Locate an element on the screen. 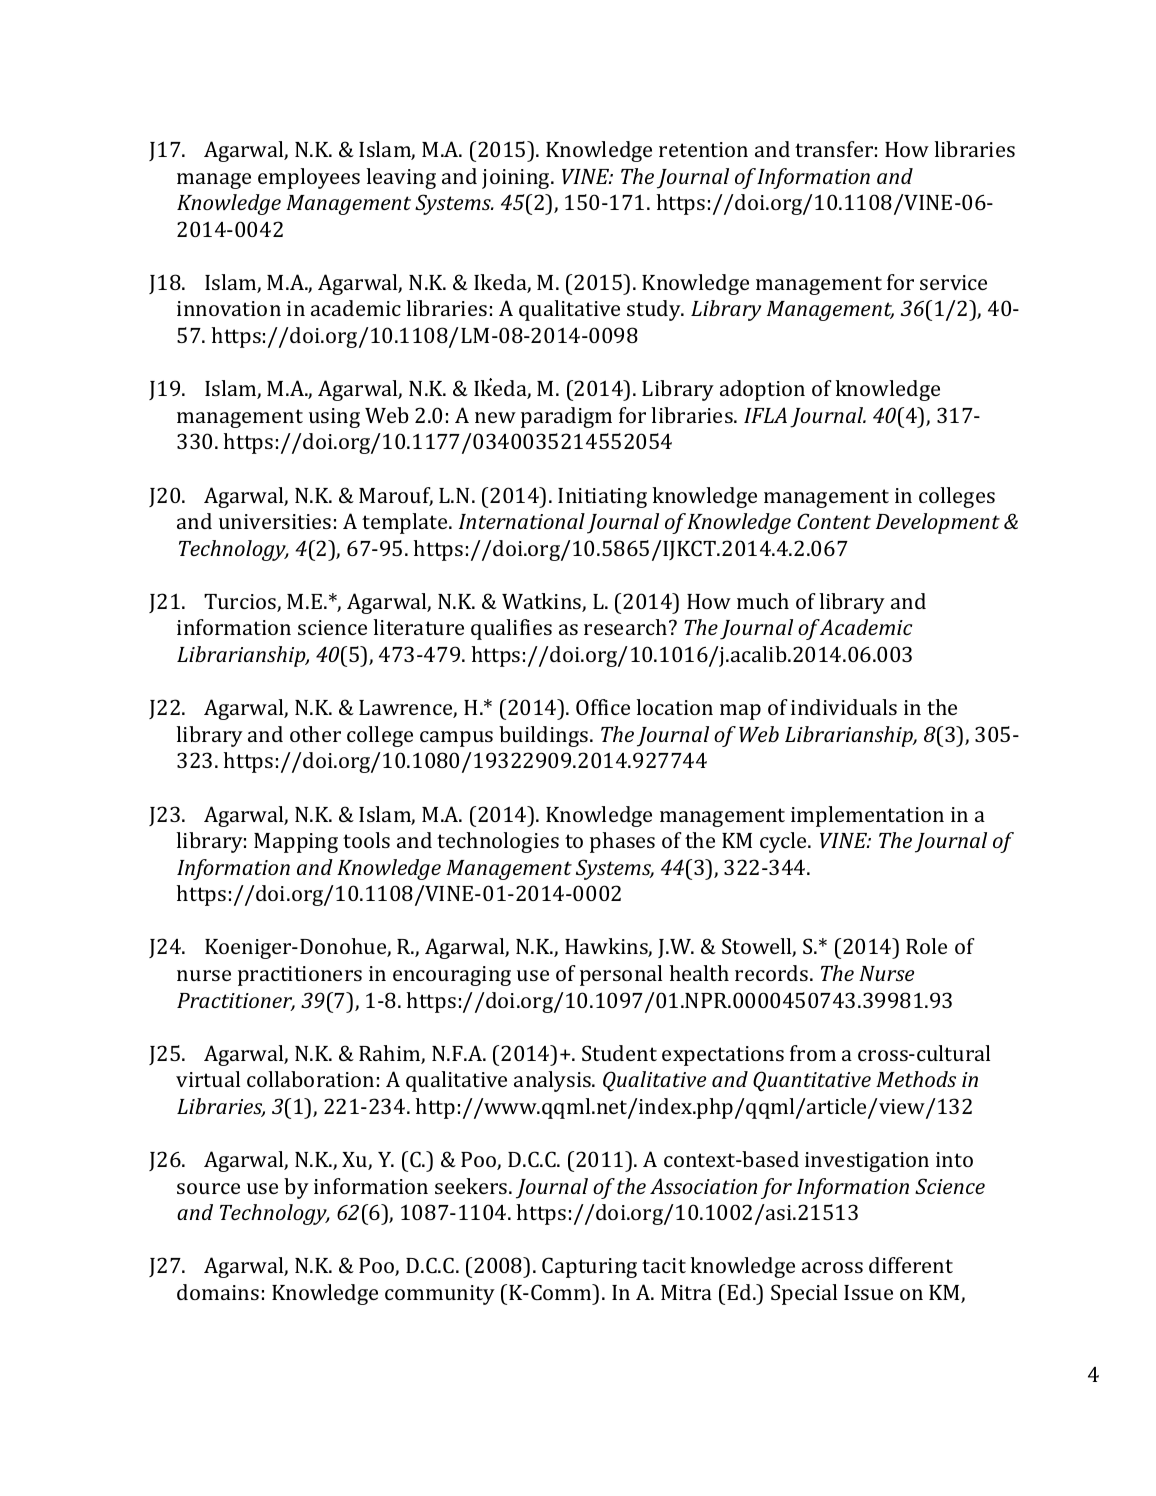 The width and height of the screenshot is (1156, 1496). service is located at coordinates (953, 282).
